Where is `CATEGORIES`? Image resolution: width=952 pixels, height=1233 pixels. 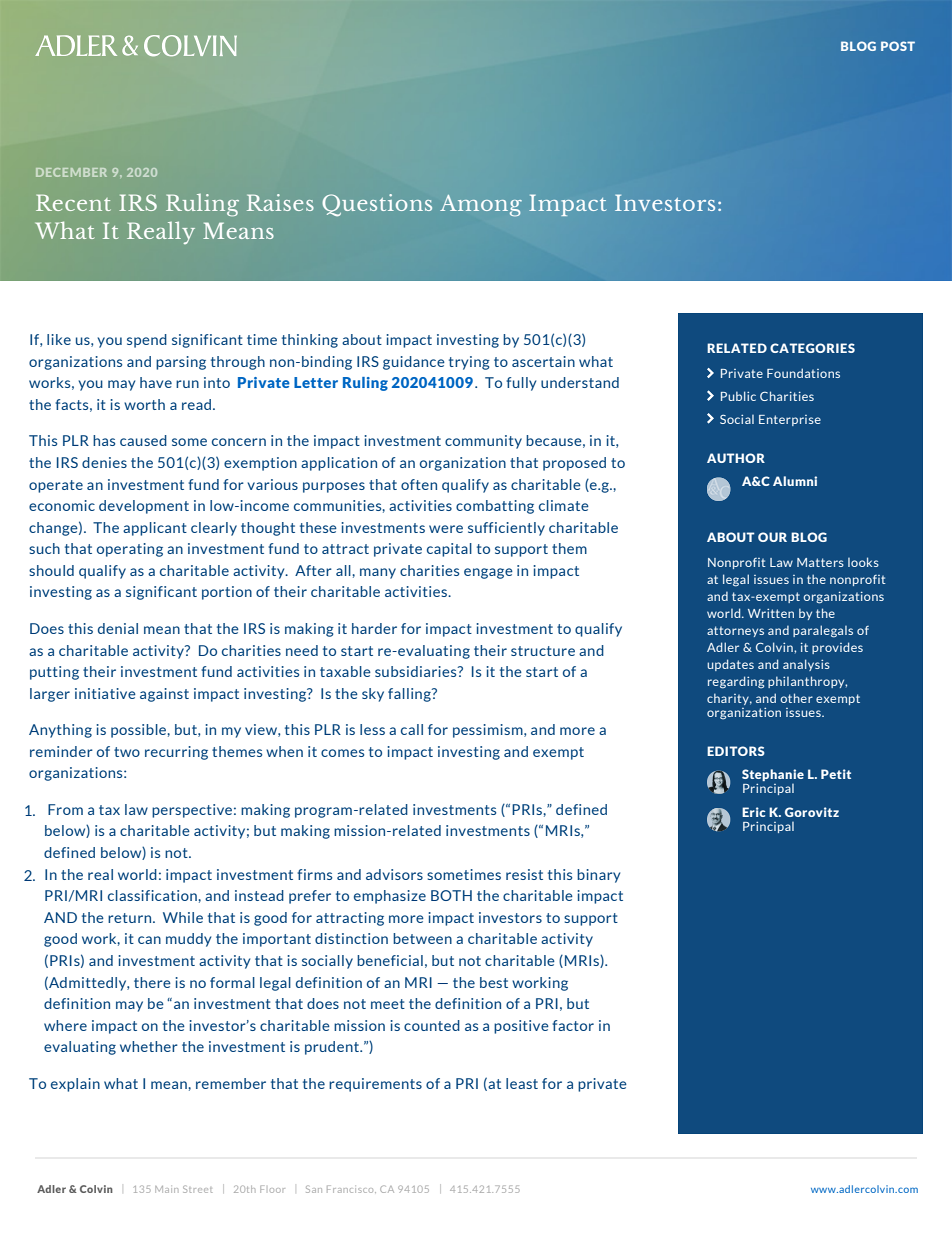 CATEGORIES is located at coordinates (812, 348).
